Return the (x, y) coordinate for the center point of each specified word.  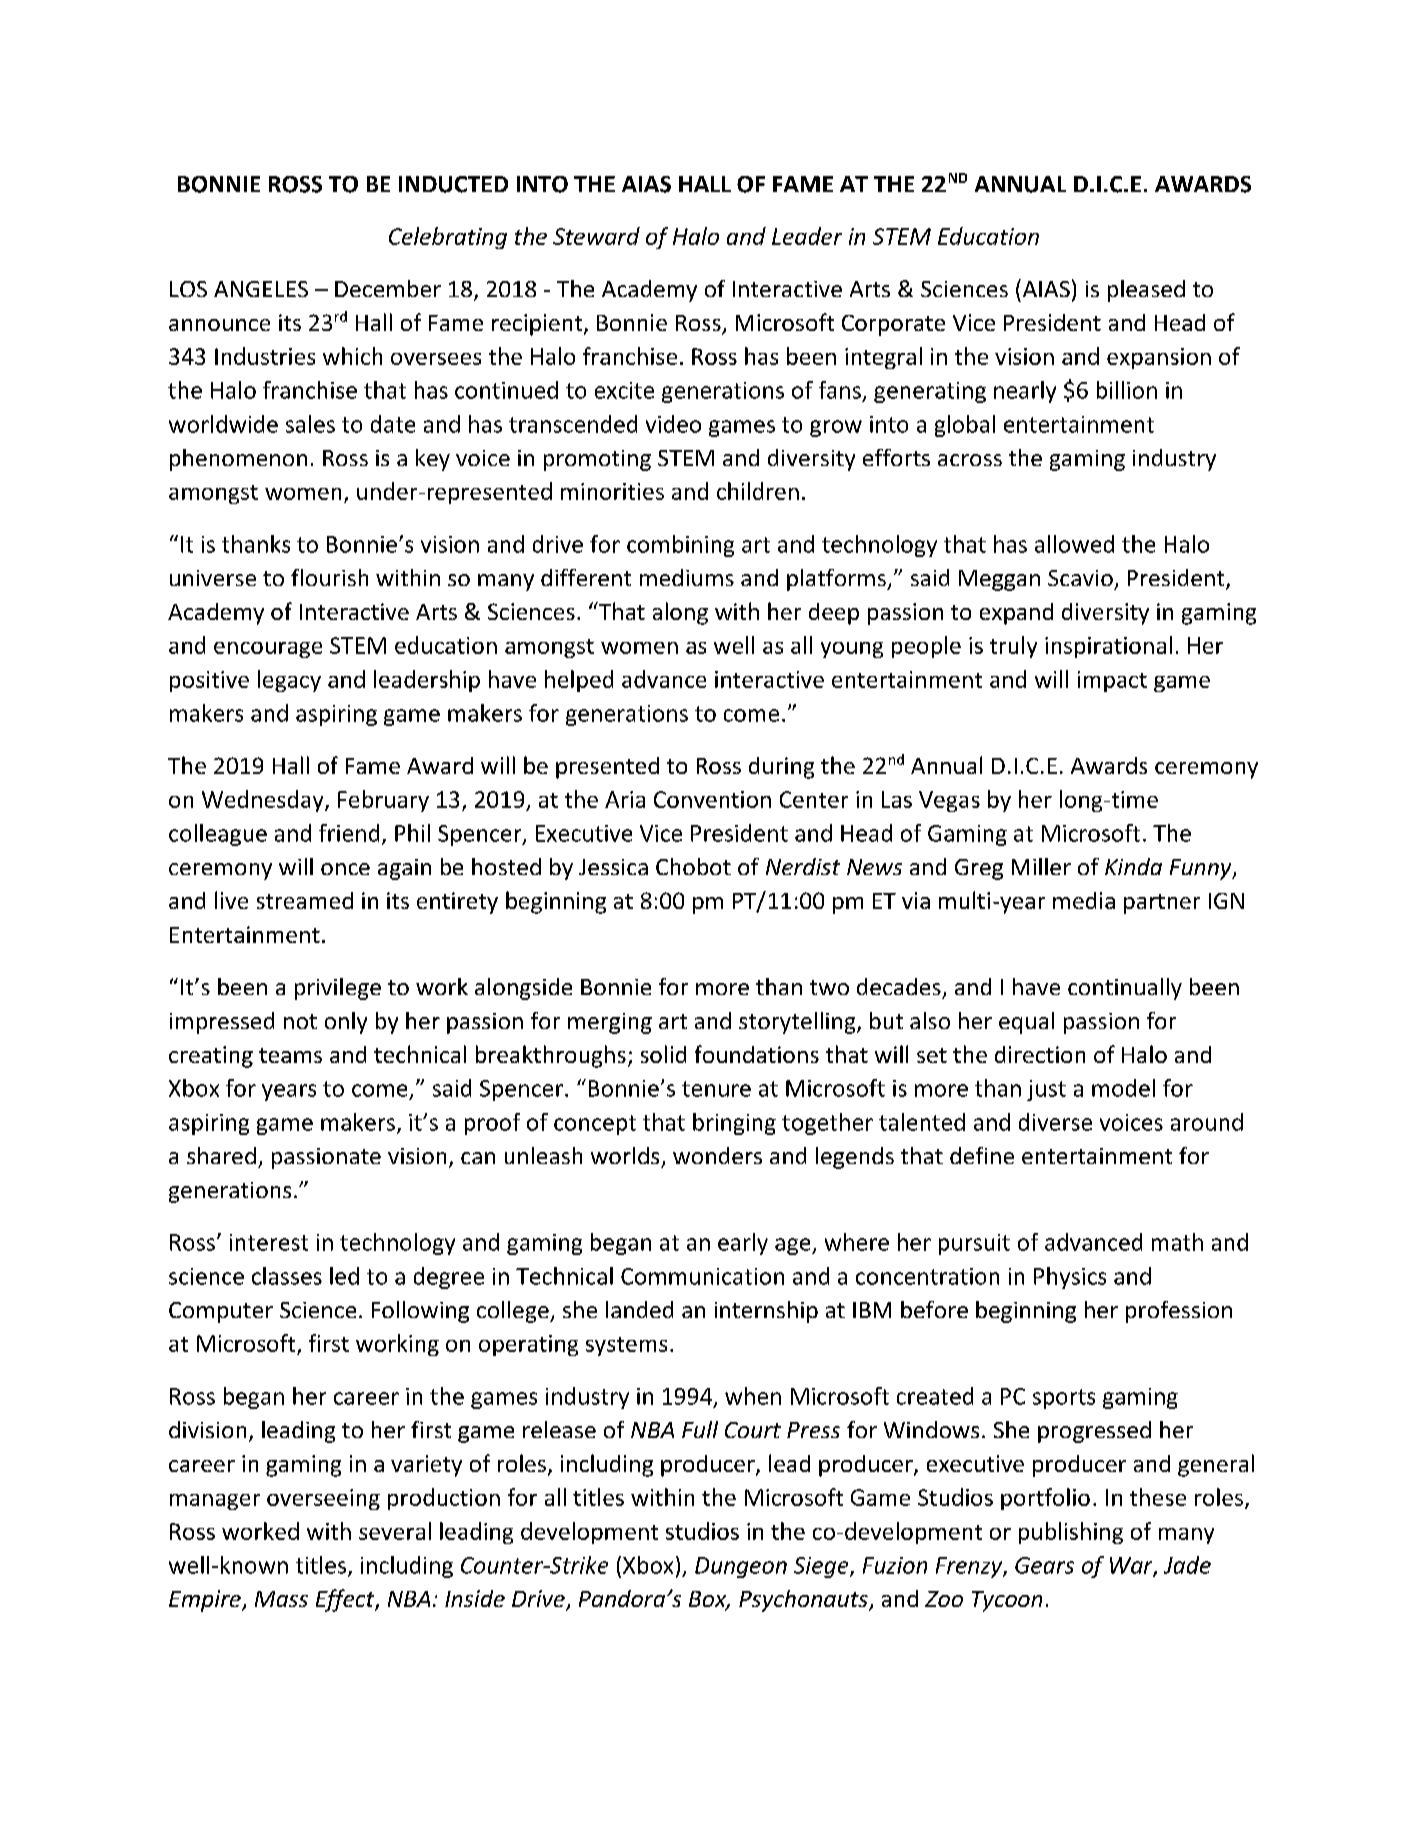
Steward (596, 236)
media (1084, 900)
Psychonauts (804, 1601)
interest (269, 1242)
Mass (281, 1599)
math (1177, 1242)
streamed (305, 900)
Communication (702, 1276)
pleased (1146, 291)
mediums (687, 577)
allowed (1074, 544)
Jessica (613, 867)
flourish (329, 577)
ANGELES (261, 289)
